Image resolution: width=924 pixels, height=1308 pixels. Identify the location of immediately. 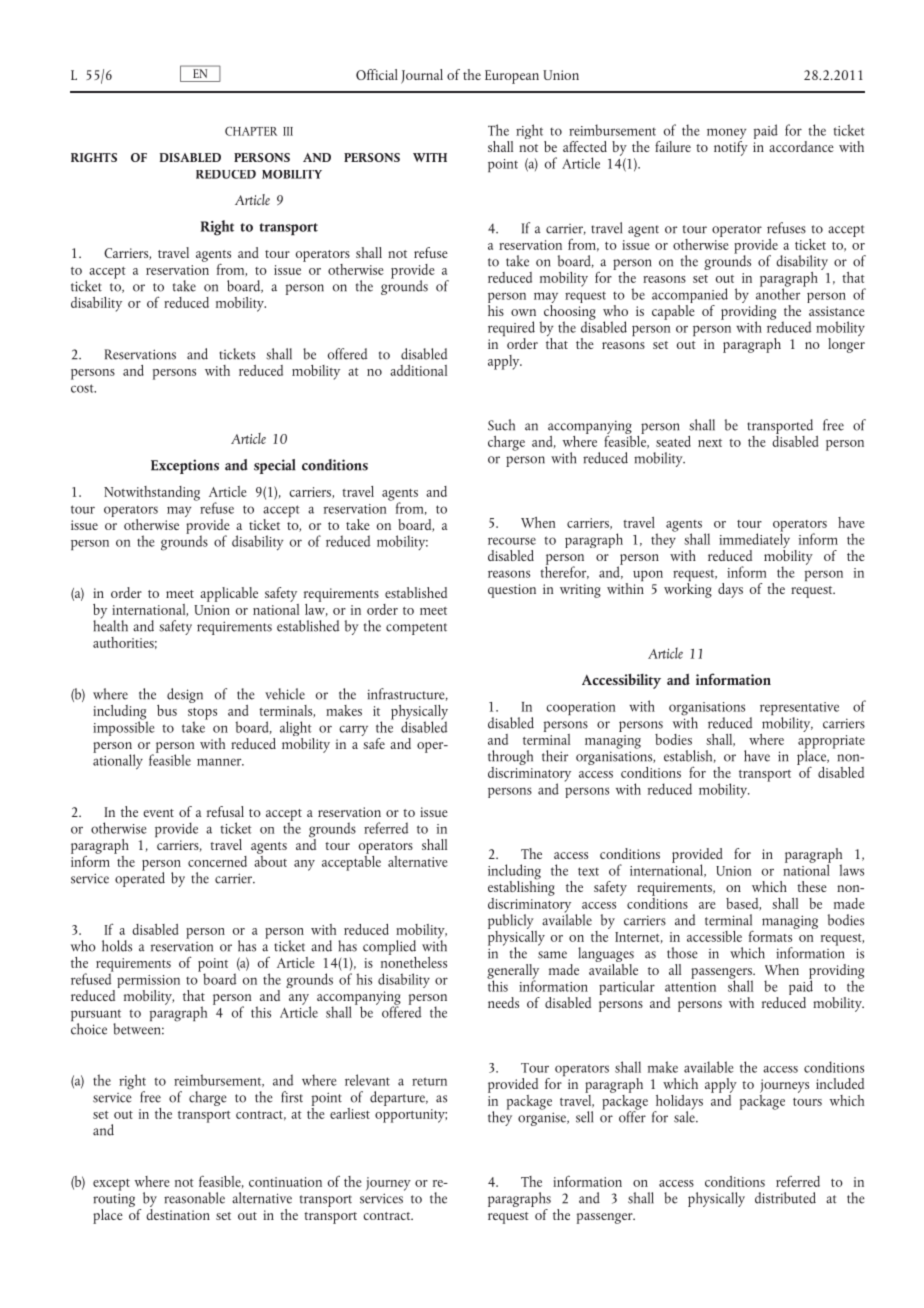
(754, 541).
